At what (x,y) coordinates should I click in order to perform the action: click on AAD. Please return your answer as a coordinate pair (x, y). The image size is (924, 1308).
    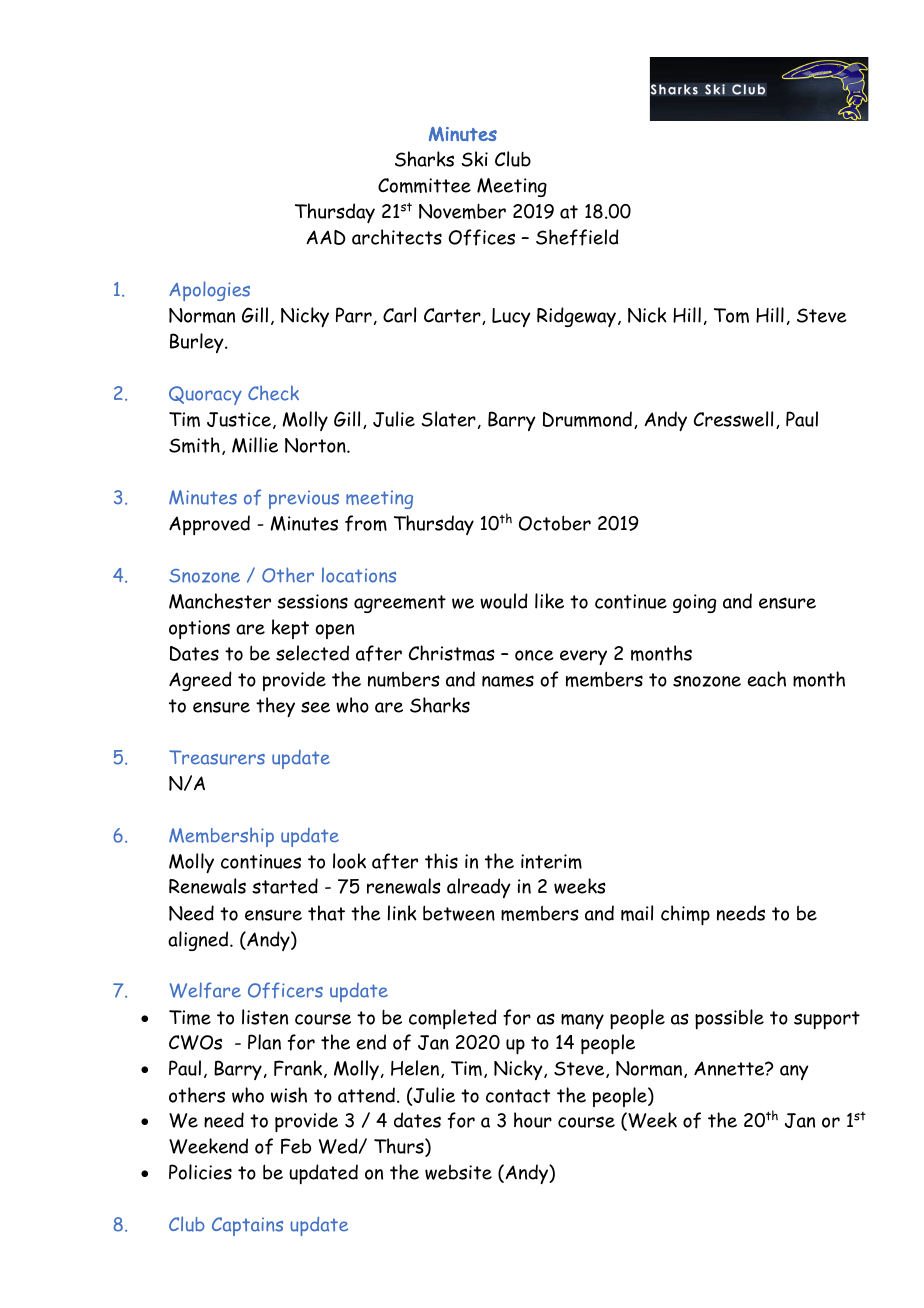
    Looking at the image, I should click on (326, 237).
